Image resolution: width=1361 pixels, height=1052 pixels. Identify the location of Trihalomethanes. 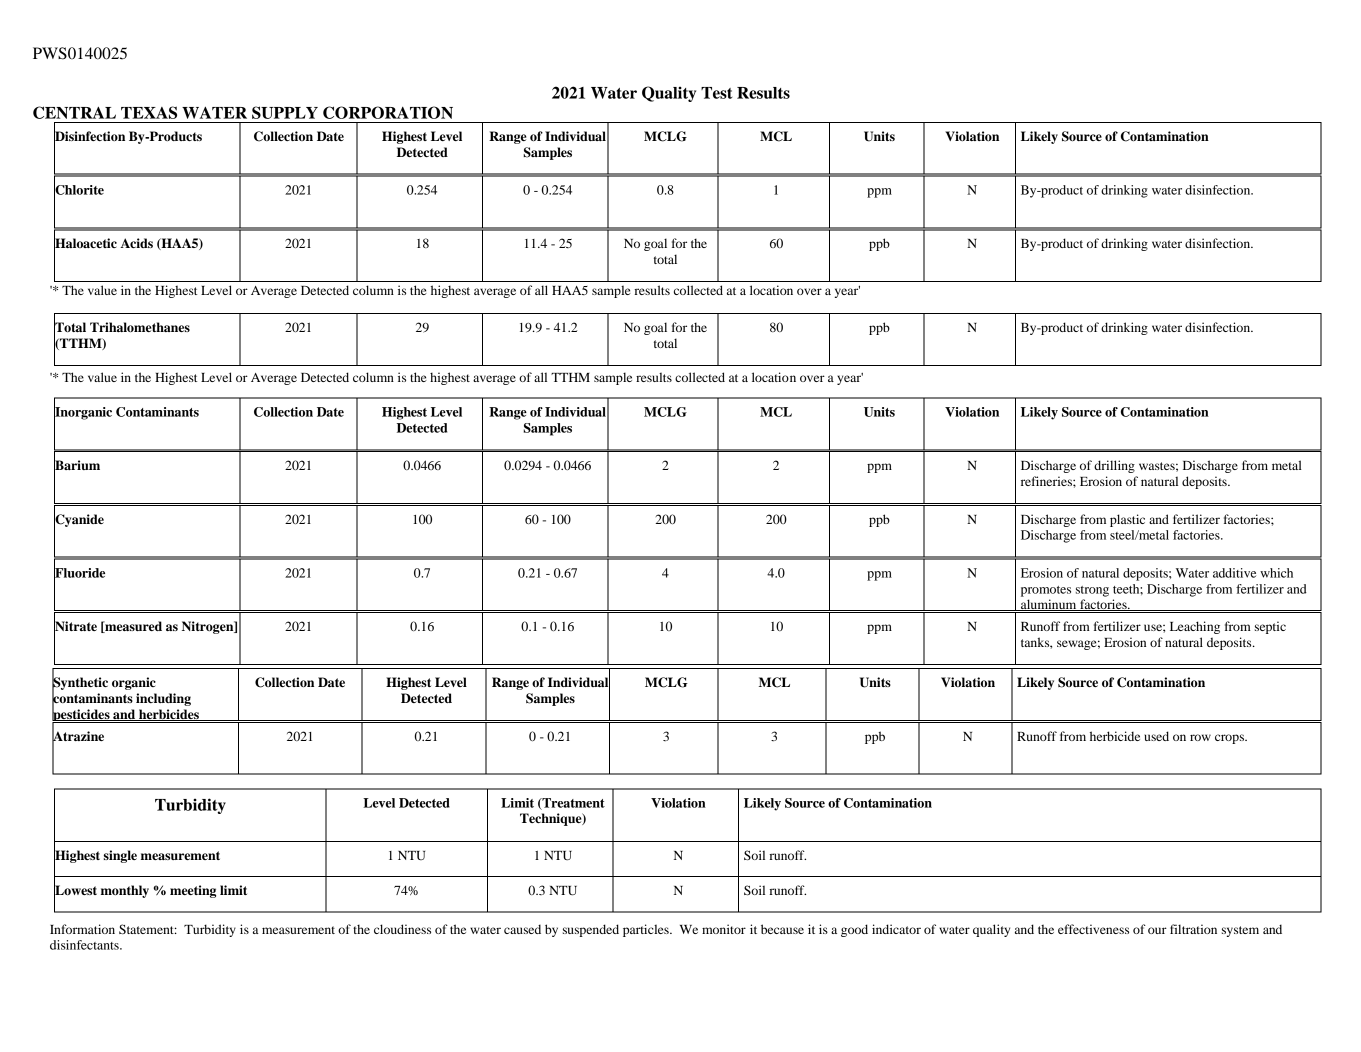
(140, 327).
